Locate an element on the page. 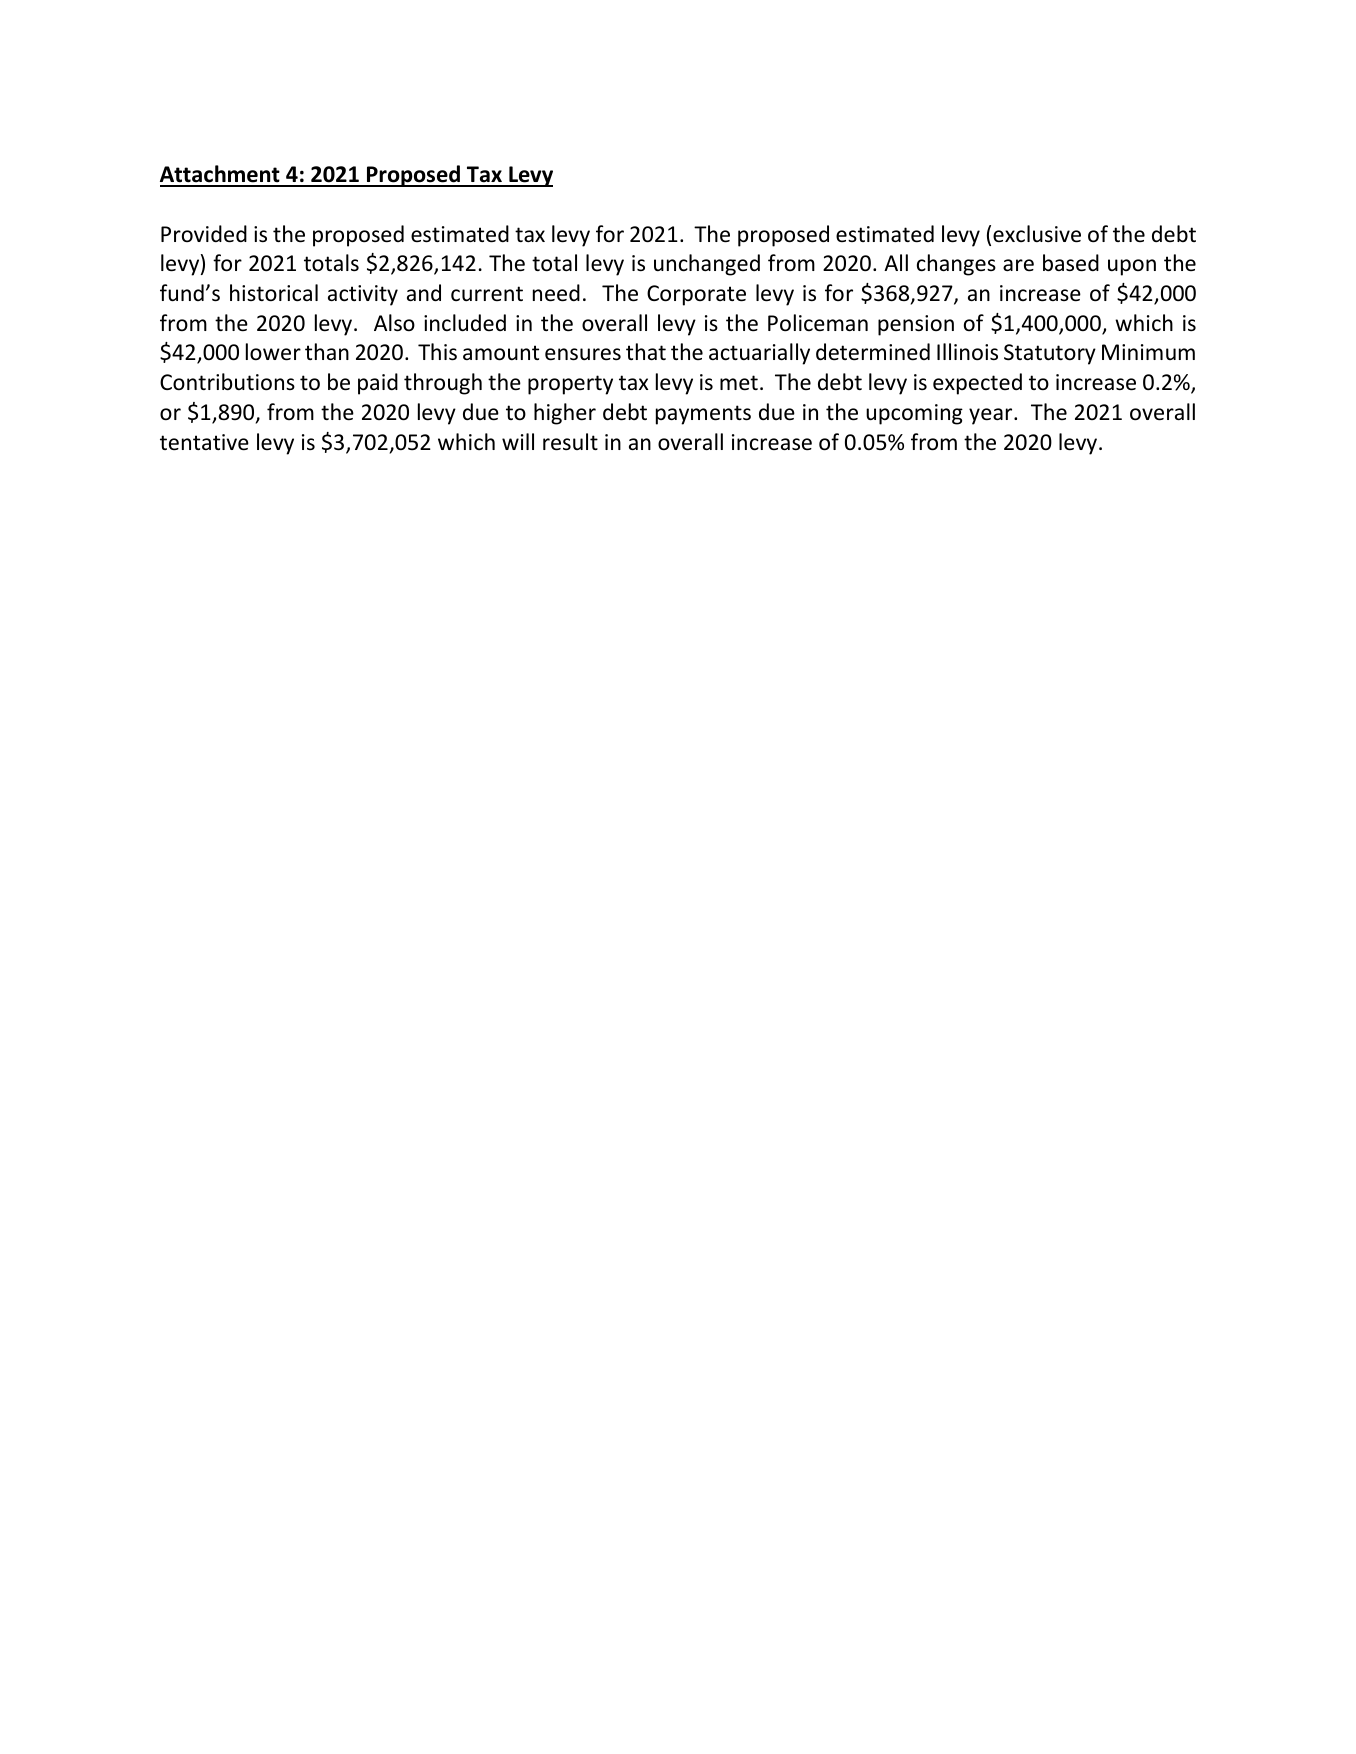  Also is located at coordinates (394, 323).
